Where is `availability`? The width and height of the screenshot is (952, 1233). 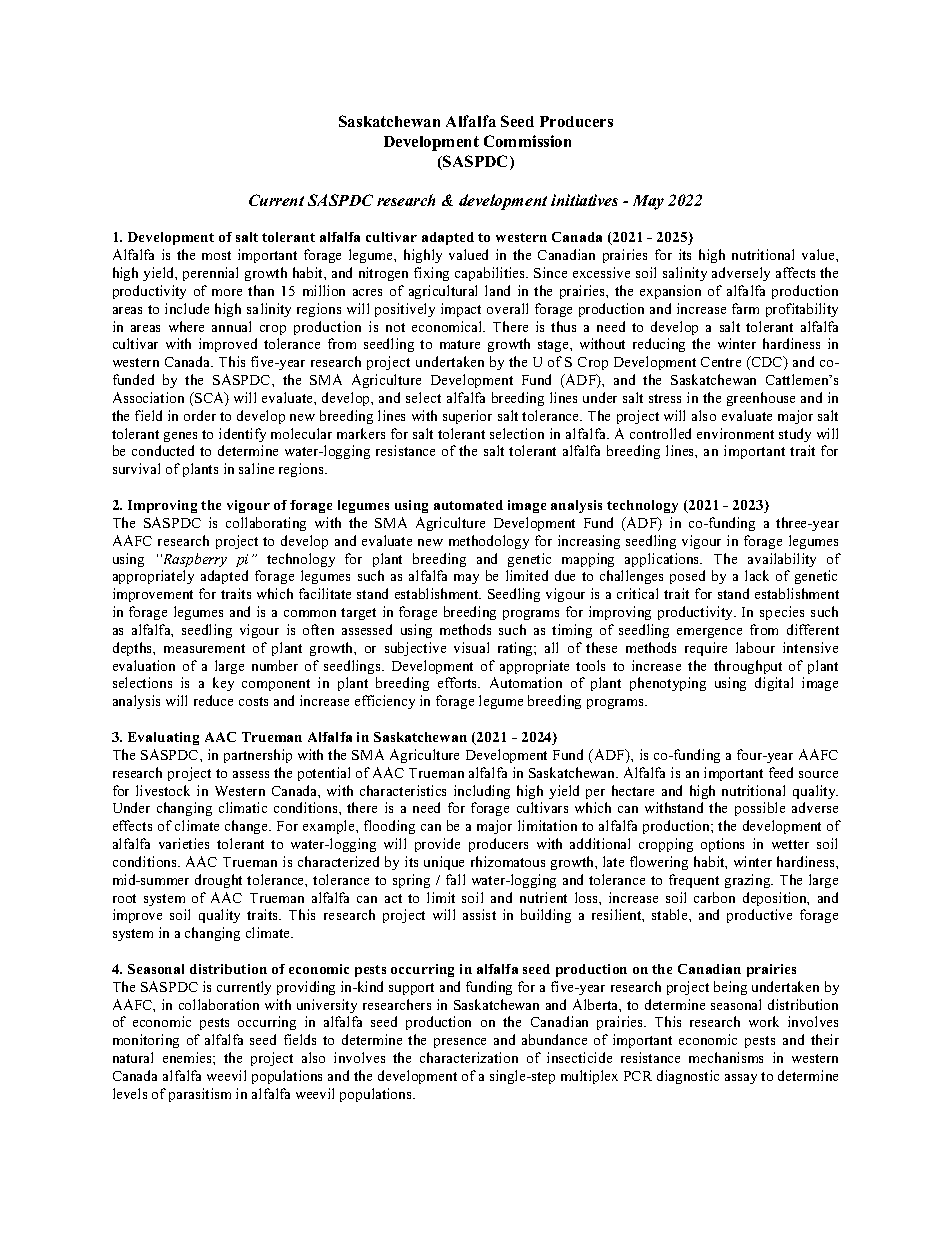 availability is located at coordinates (782, 560).
